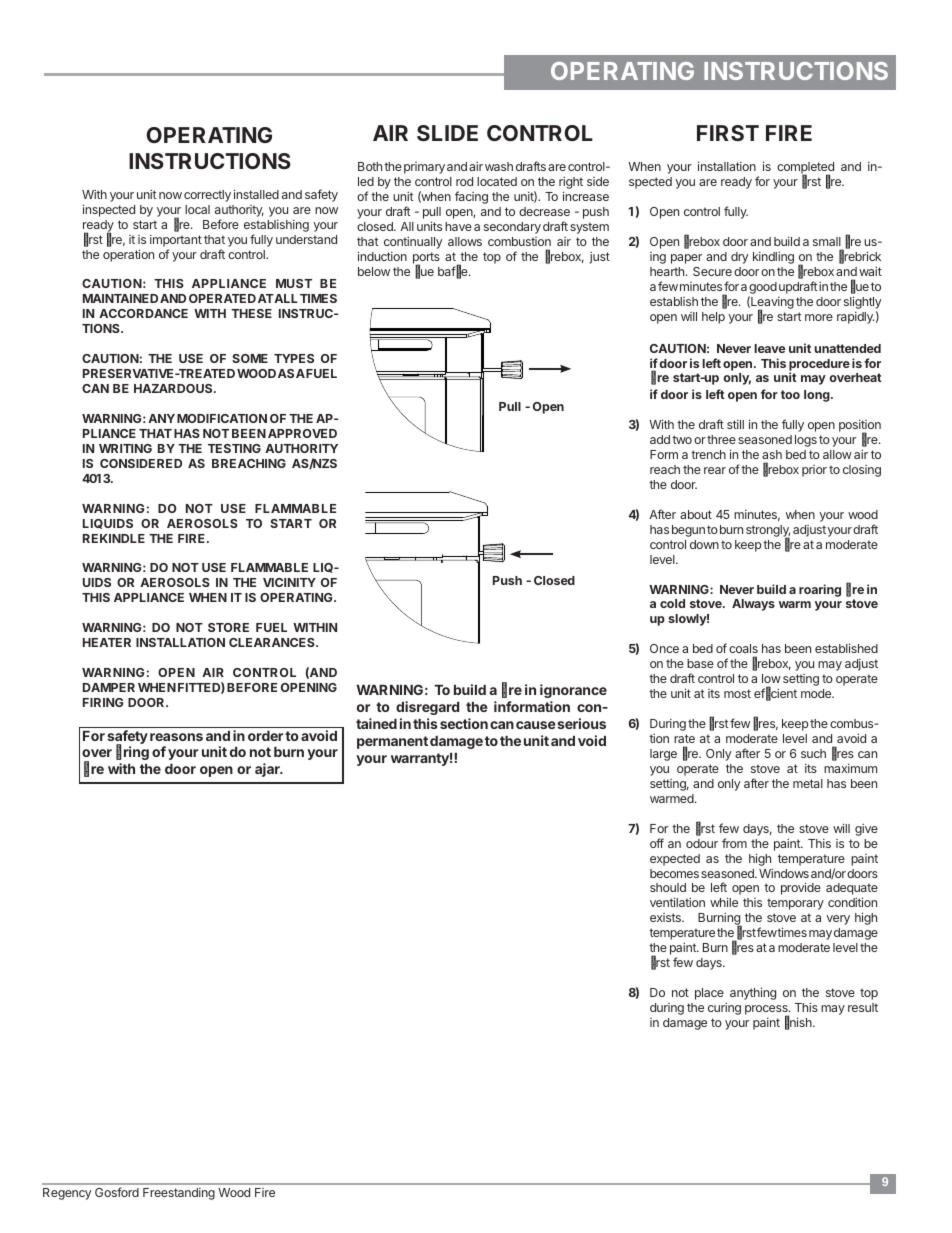 The width and height of the screenshot is (952, 1233). Describe the element at coordinates (464, 181) in the screenshot. I see `rod` at that location.
